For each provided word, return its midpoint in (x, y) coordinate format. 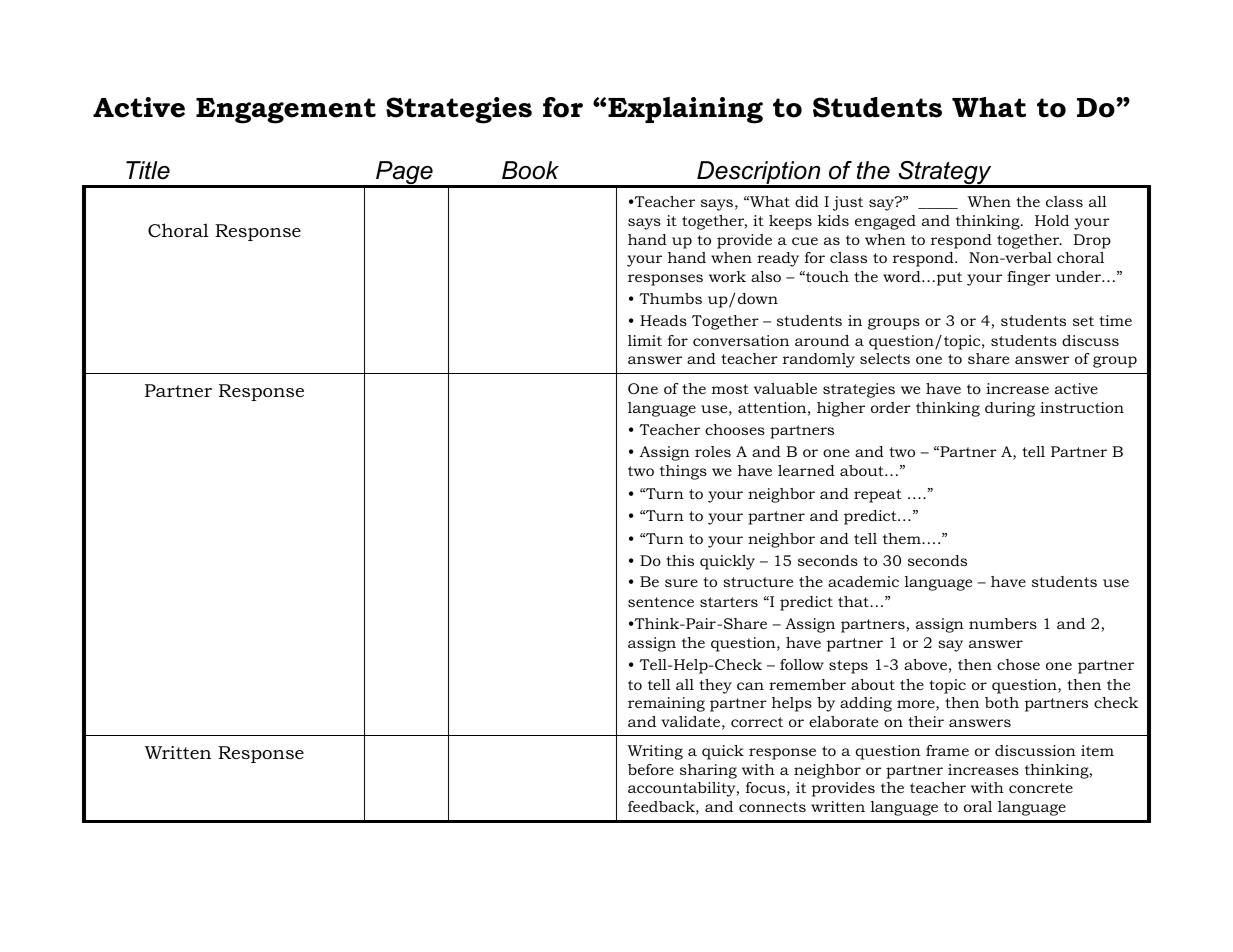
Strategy (945, 174)
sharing (708, 771)
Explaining (685, 110)
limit (645, 340)
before (651, 769)
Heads (663, 320)
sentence (661, 602)
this (680, 560)
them (903, 538)
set (1083, 321)
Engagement (286, 111)
